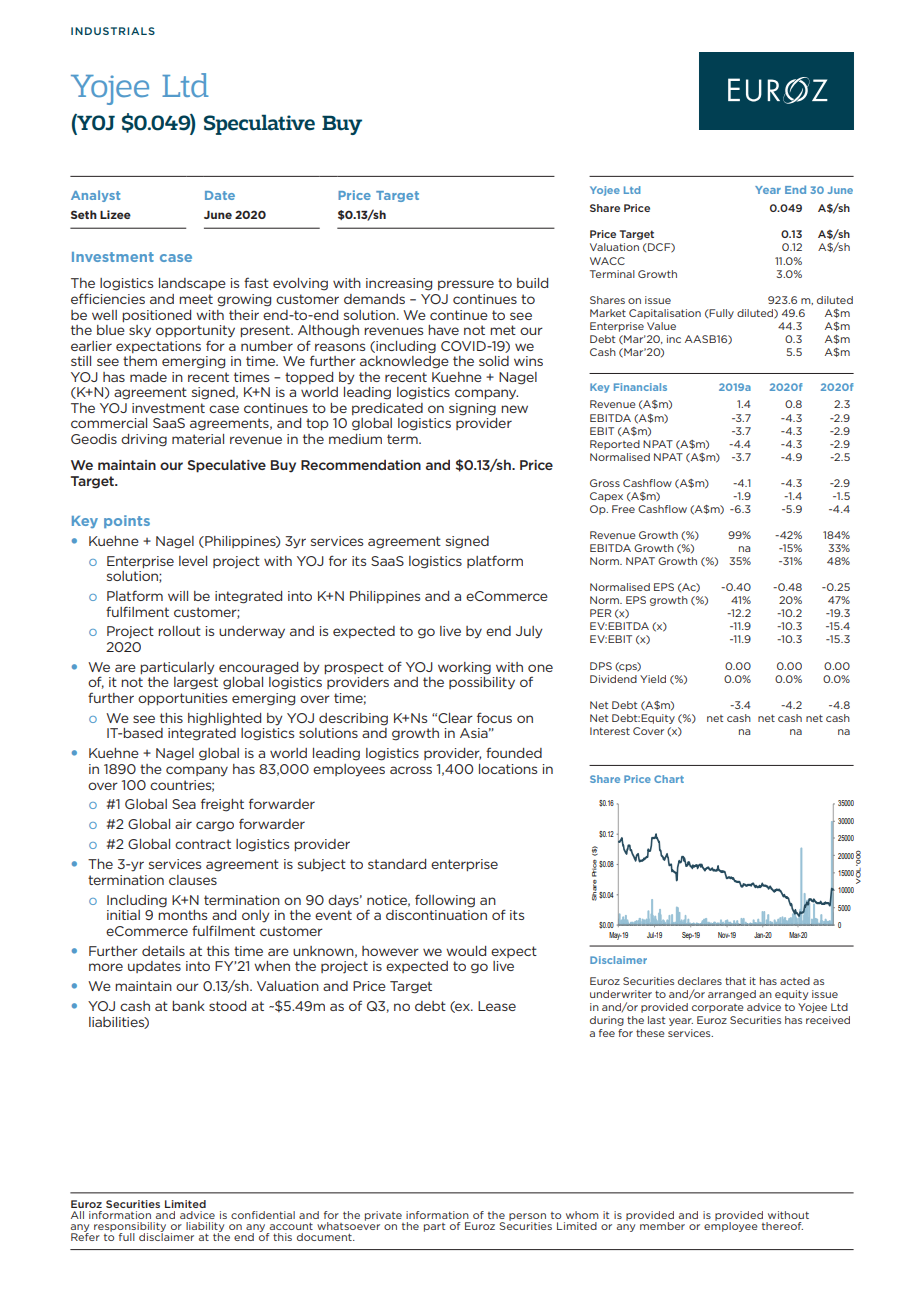 Image resolution: width=924 pixels, height=1308 pixels. Describe the element at coordinates (179, 631) in the screenshot. I see `rollout` at that location.
